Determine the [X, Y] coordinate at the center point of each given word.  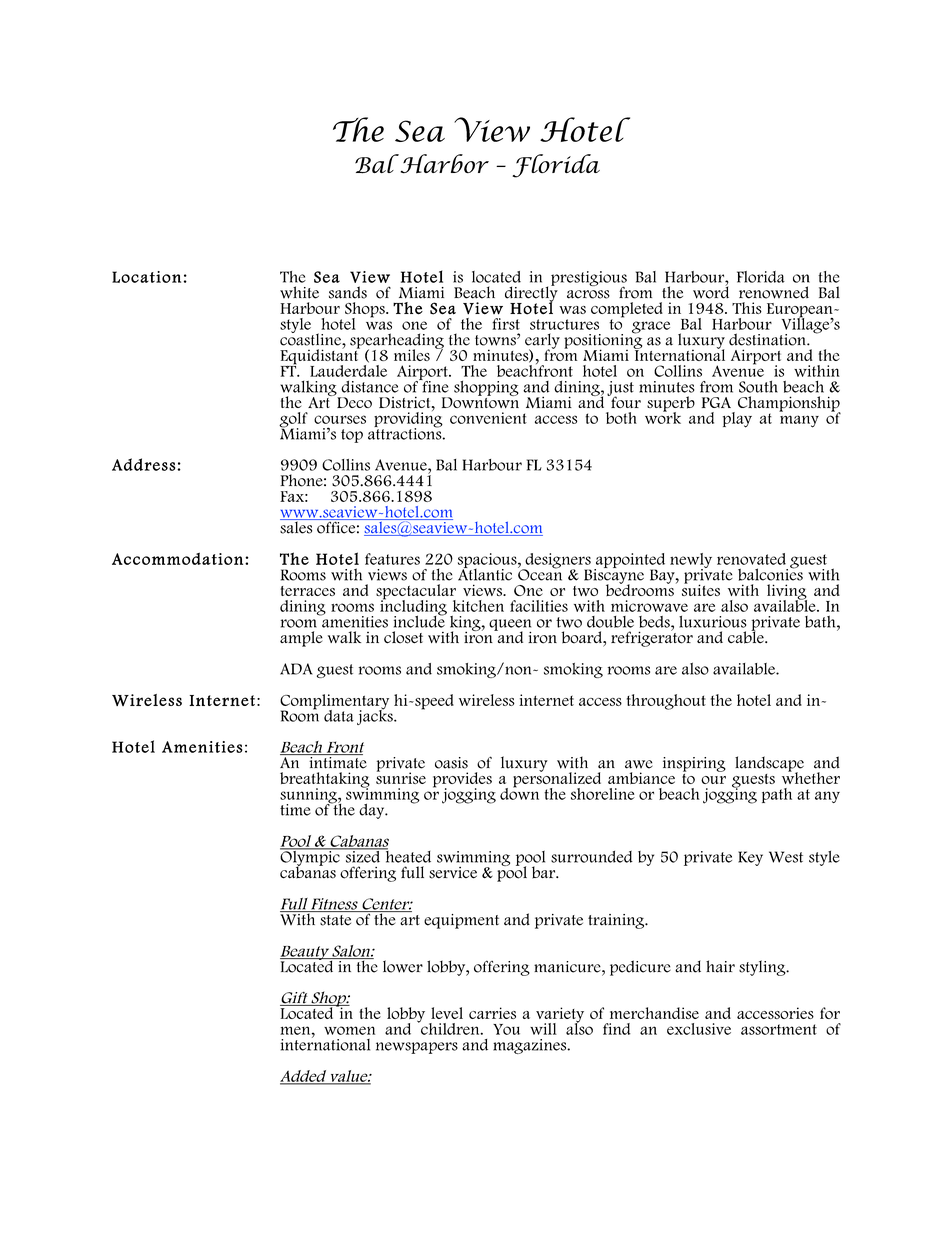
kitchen [478, 606]
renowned [774, 292]
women [349, 1030]
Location [146, 277]
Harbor [443, 164]
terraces [308, 591]
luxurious [712, 622]
